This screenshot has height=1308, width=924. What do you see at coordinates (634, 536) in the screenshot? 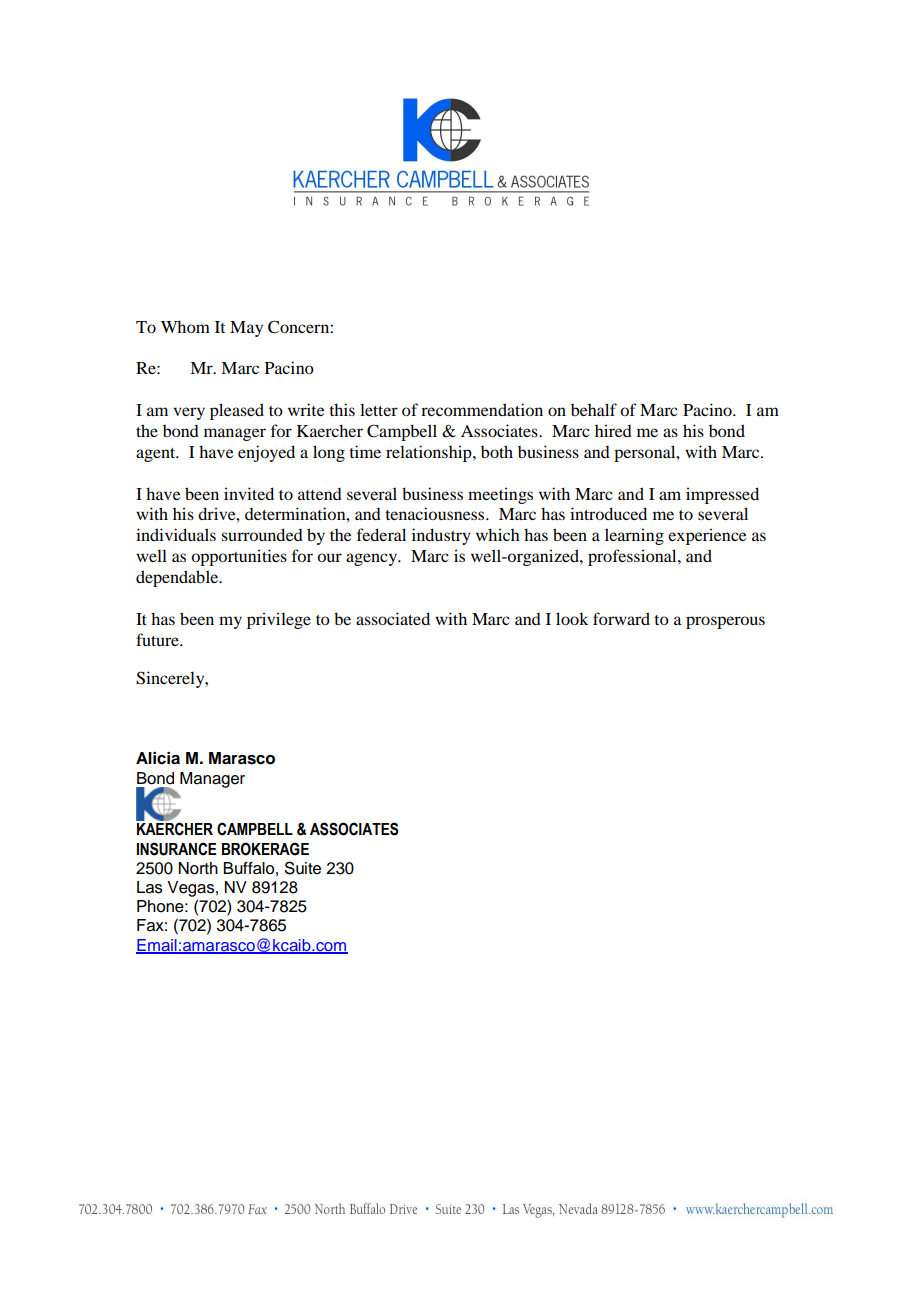
I see `learning` at bounding box center [634, 536].
